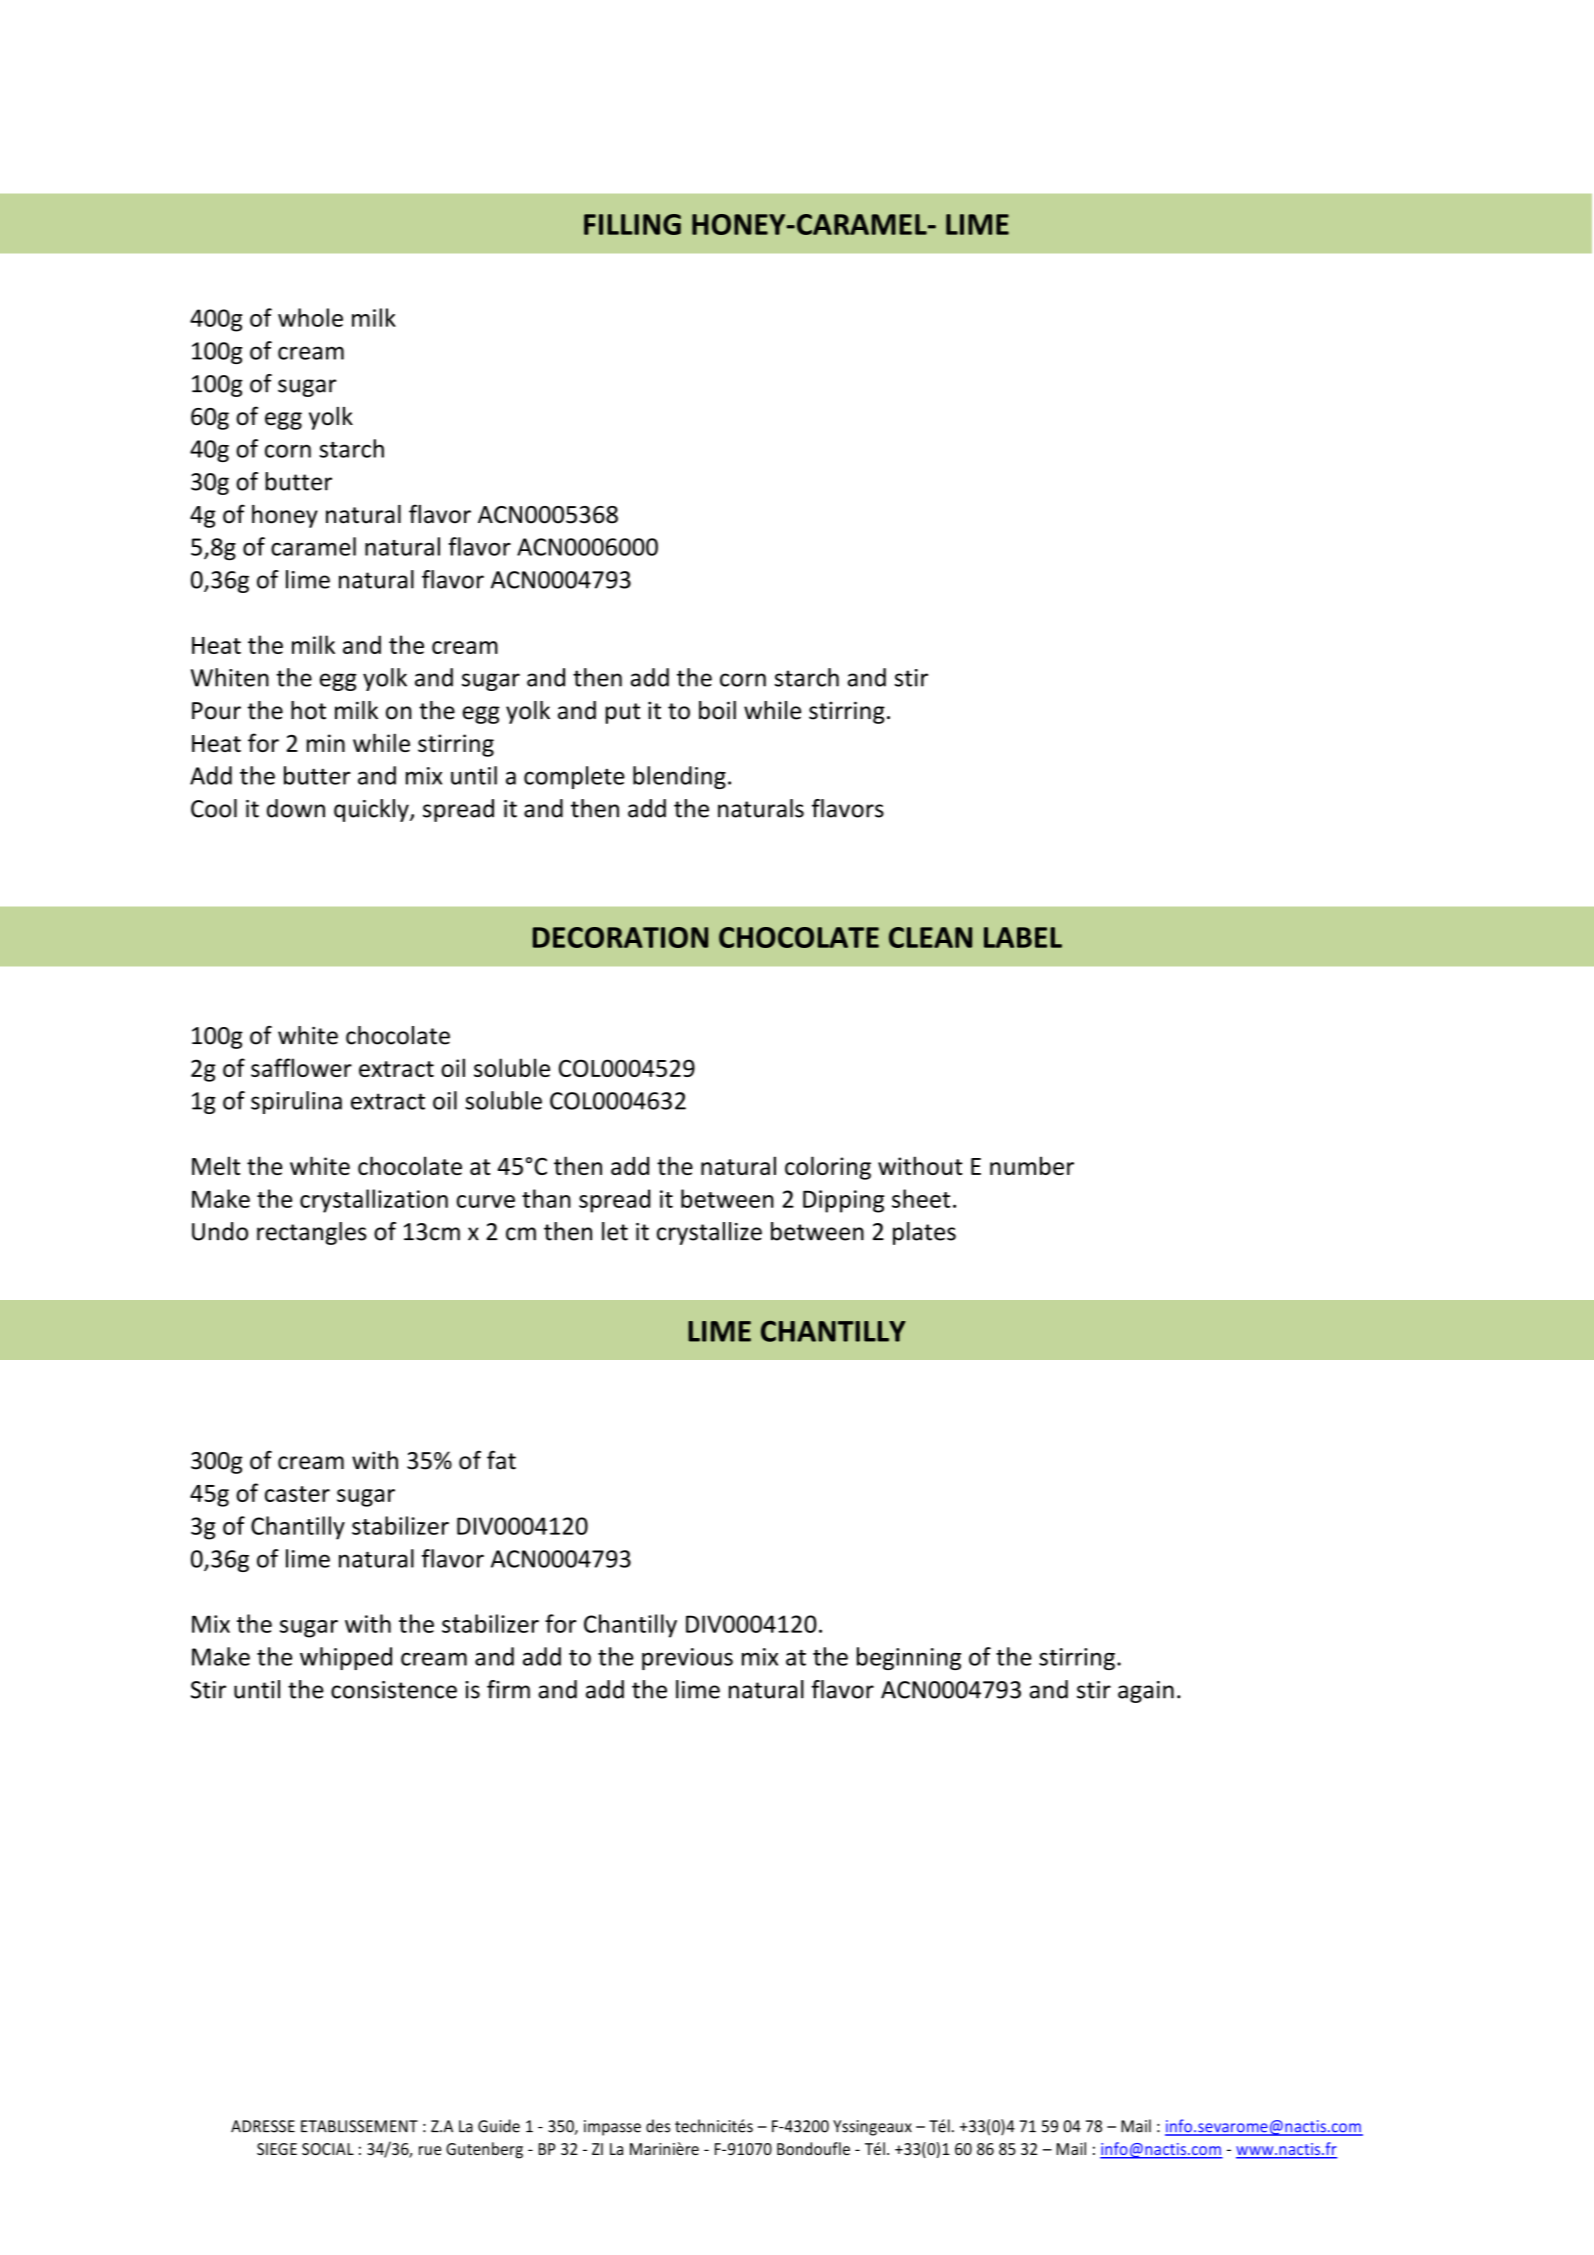 Image resolution: width=1594 pixels, height=2255 pixels. What do you see at coordinates (310, 317) in the screenshot?
I see `whole` at bounding box center [310, 317].
